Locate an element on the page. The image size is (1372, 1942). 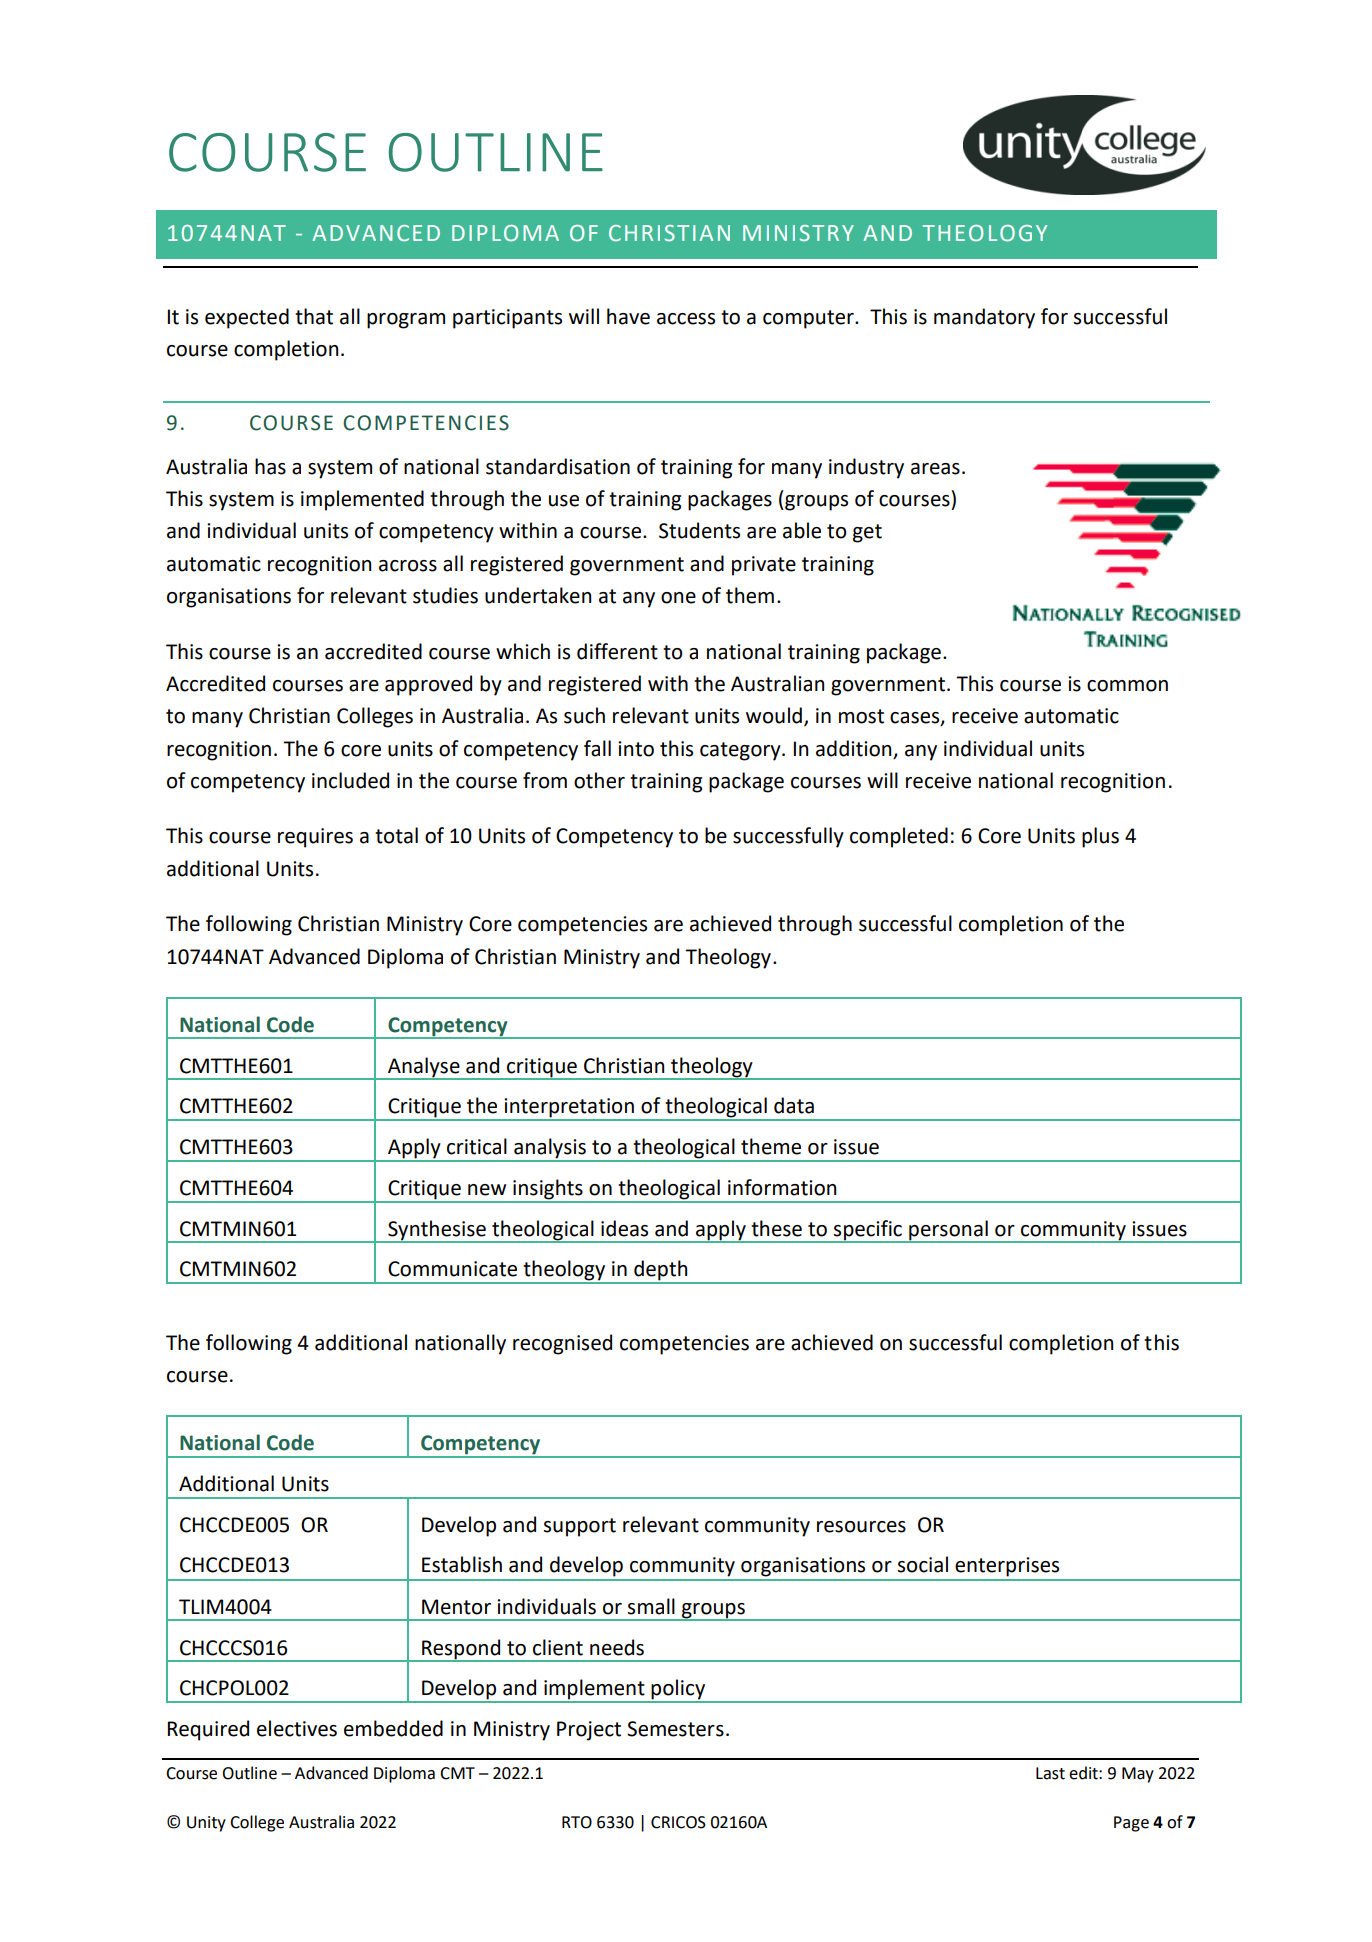
that is located at coordinates (314, 316).
